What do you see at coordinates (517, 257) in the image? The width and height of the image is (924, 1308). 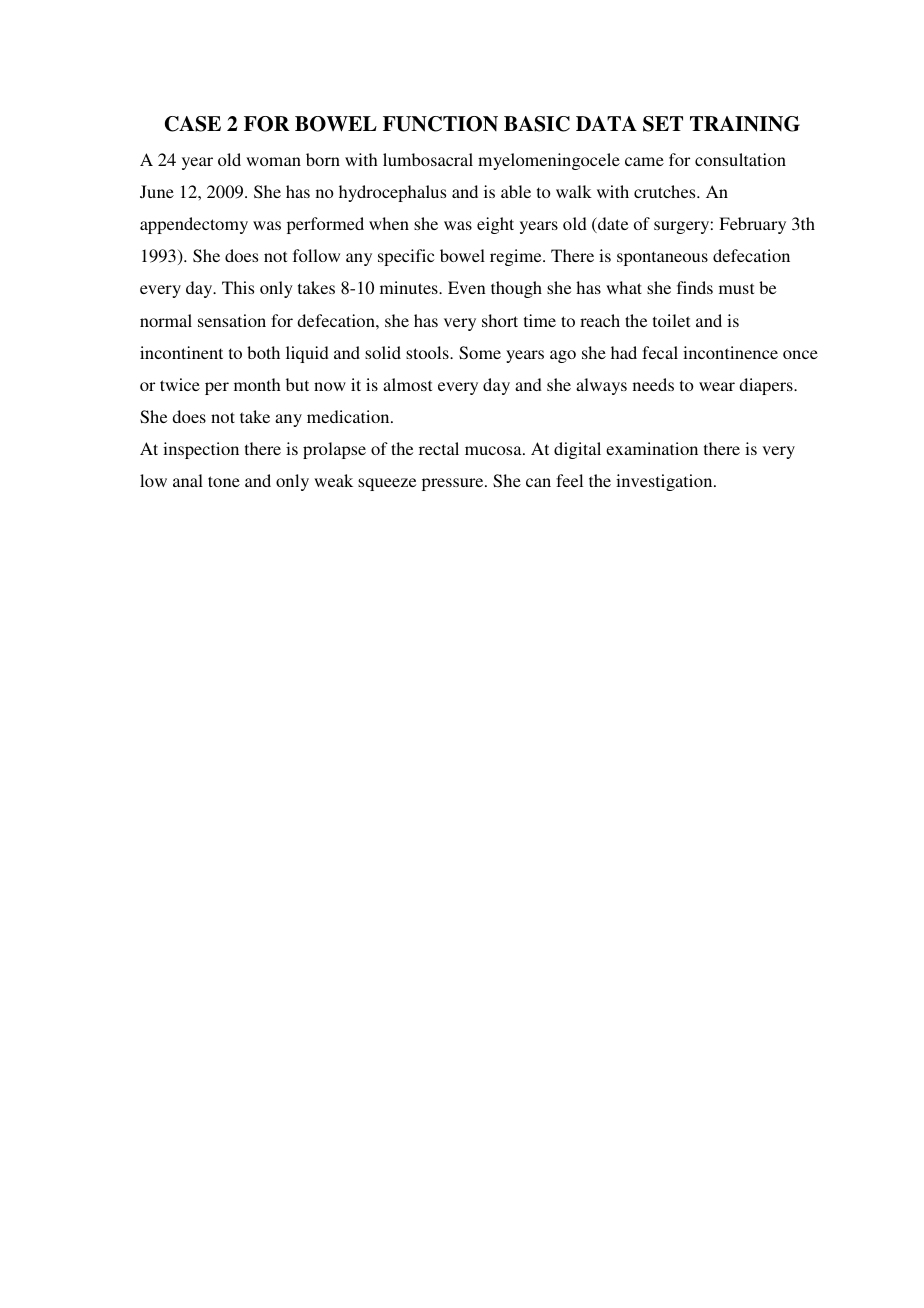 I see `regime` at bounding box center [517, 257].
